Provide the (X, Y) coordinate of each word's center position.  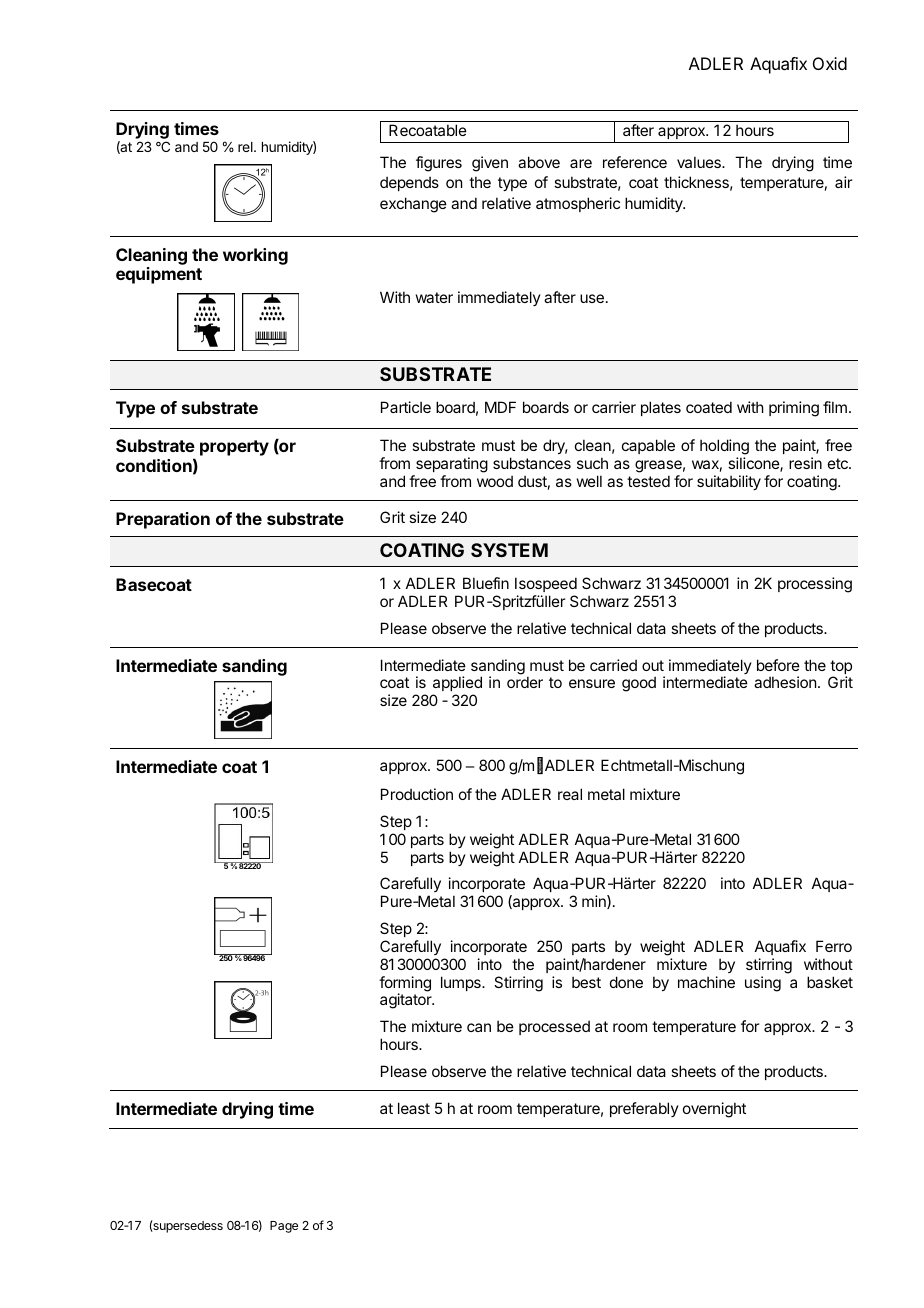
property (234, 448)
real (570, 794)
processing (815, 585)
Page (284, 1227)
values (700, 162)
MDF (500, 407)
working (255, 256)
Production (417, 794)
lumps (462, 983)
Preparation (163, 520)
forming (405, 985)
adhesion (785, 682)
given (490, 164)
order (525, 682)
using (763, 984)
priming (794, 409)
